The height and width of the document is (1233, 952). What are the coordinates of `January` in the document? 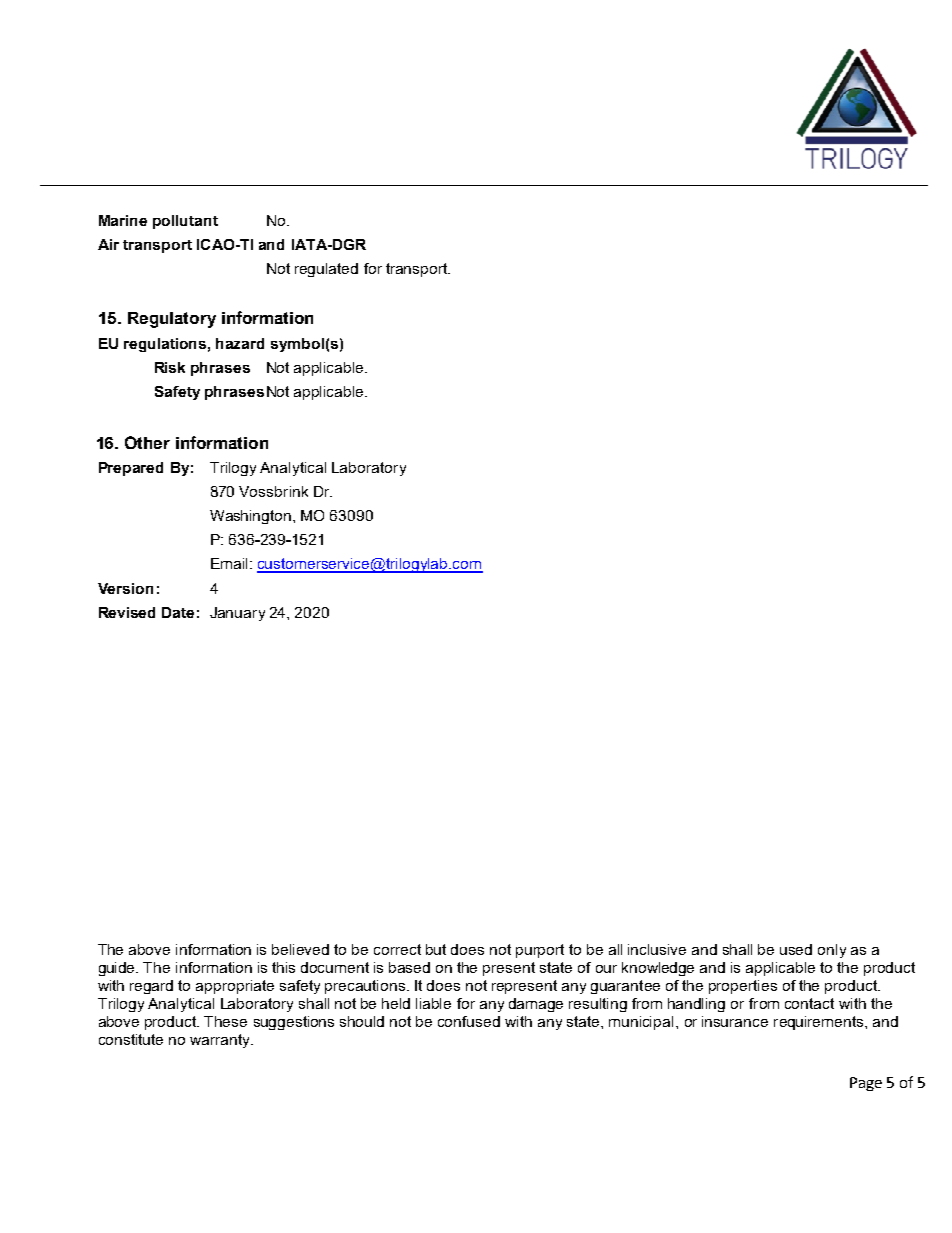 It's located at (237, 614).
